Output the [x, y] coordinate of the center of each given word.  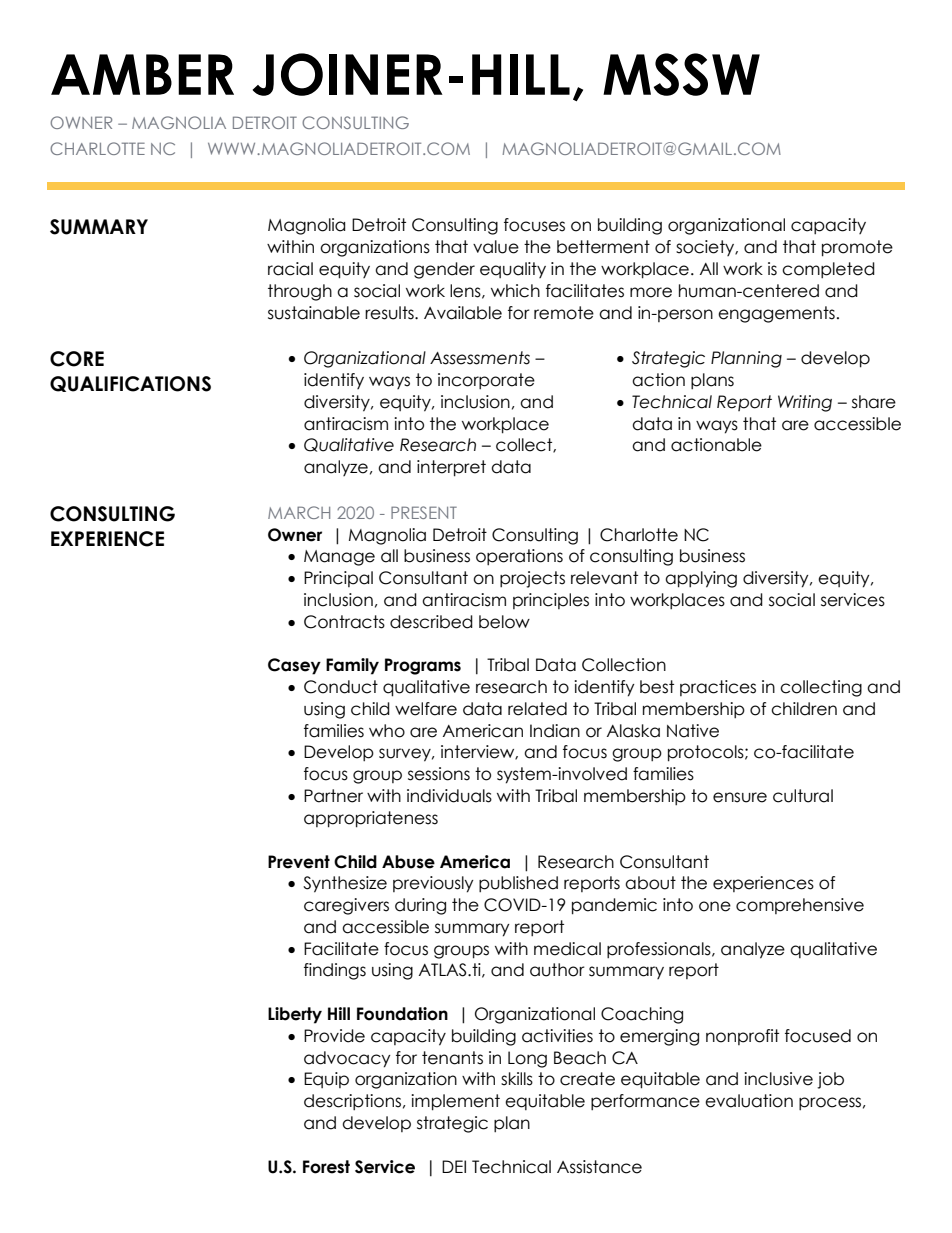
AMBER [142, 74]
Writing [805, 403]
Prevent [299, 862]
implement [455, 1102]
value [496, 247]
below [504, 622]
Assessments [480, 358]
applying [701, 579]
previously [433, 884]
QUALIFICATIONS [130, 384]
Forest [326, 1167]
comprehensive [800, 906]
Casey [294, 666]
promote [857, 248]
